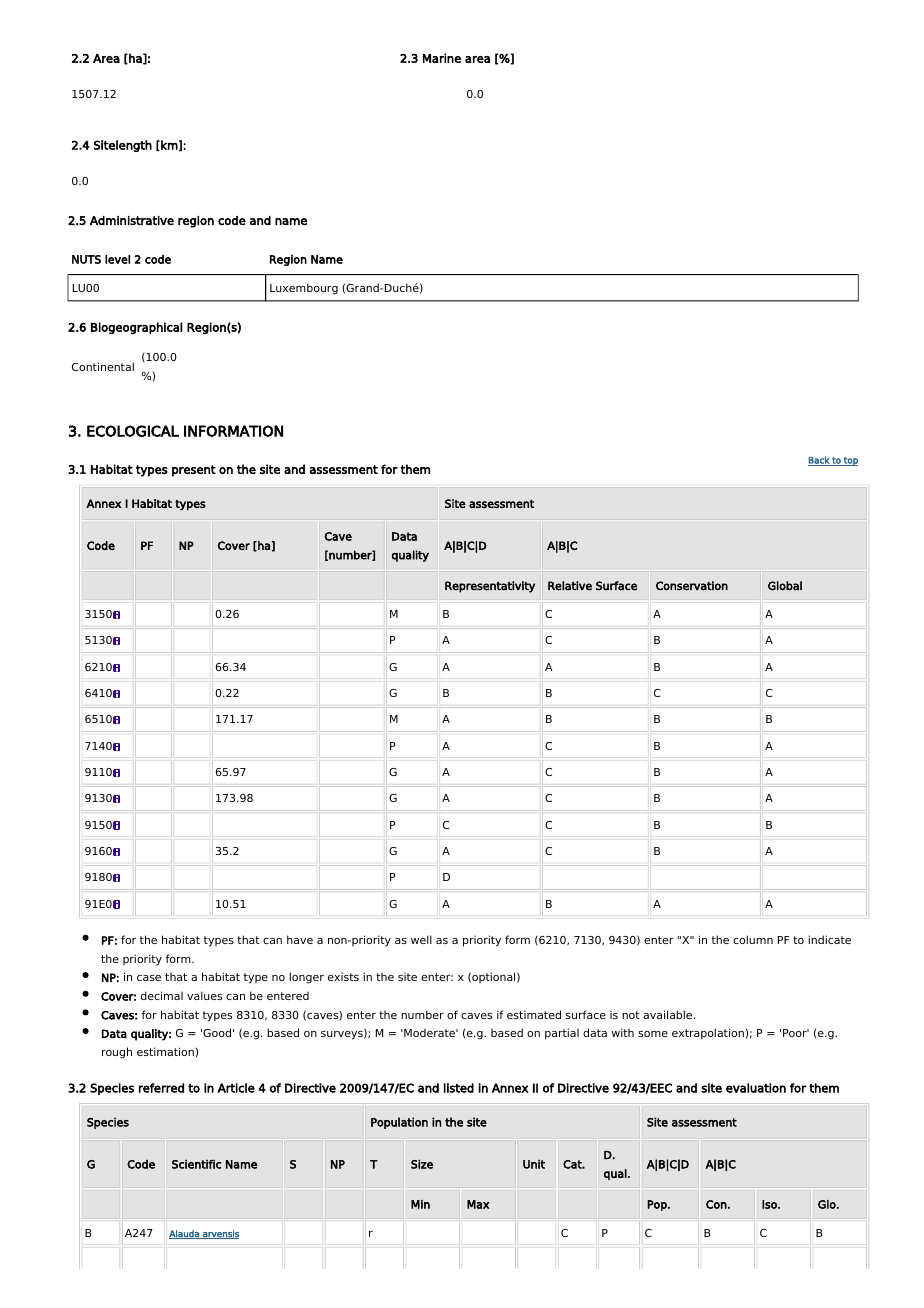 Image resolution: width=924 pixels, height=1308 pixels. I want to click on ECOLOGICAL, so click(133, 431).
